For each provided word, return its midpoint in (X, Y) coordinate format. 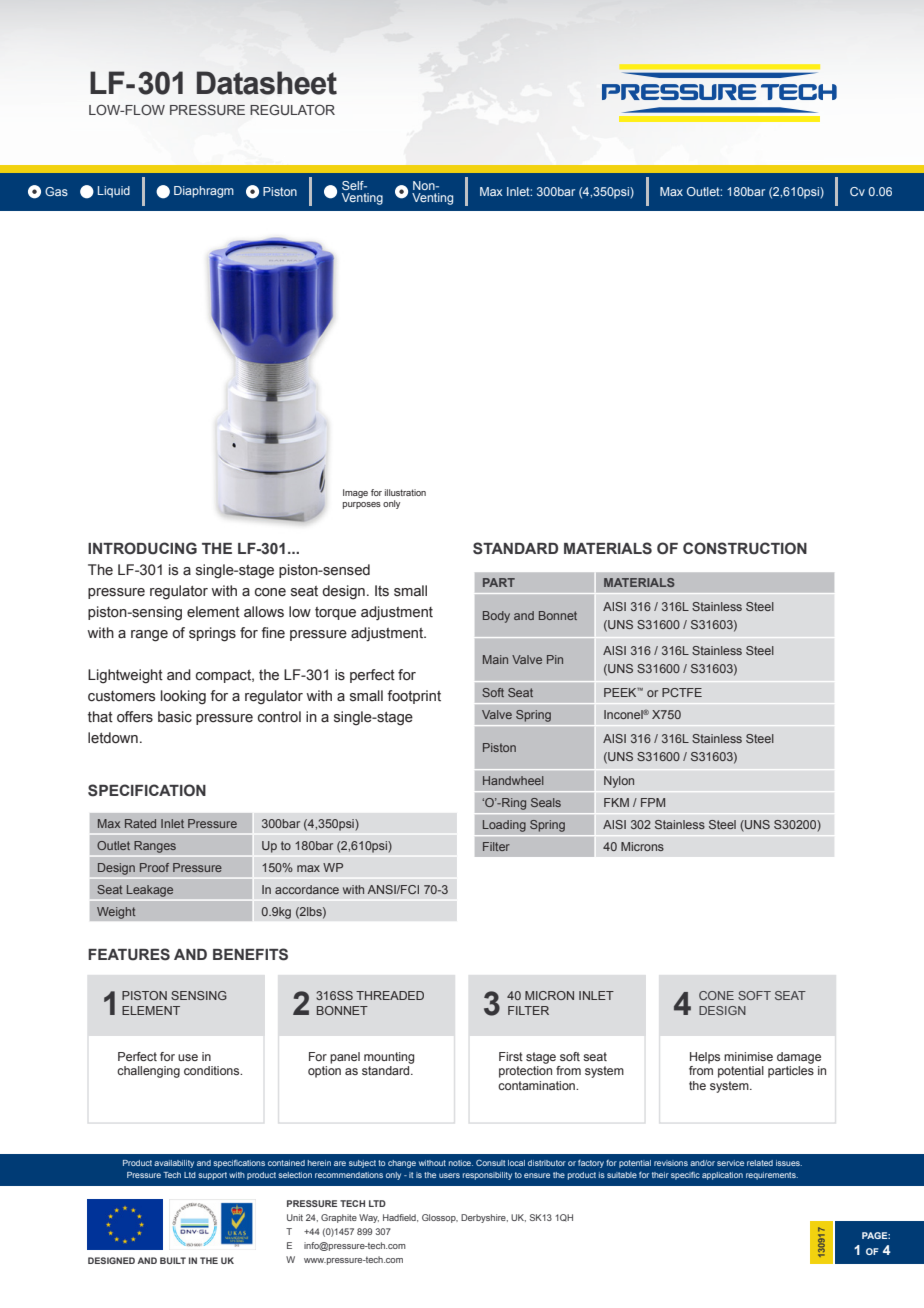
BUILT (173, 1260)
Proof (154, 867)
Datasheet (267, 83)
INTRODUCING (142, 548)
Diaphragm (204, 192)
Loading (504, 826)
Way (369, 1218)
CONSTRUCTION (745, 548)
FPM (653, 802)
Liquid (114, 192)
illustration (405, 492)
